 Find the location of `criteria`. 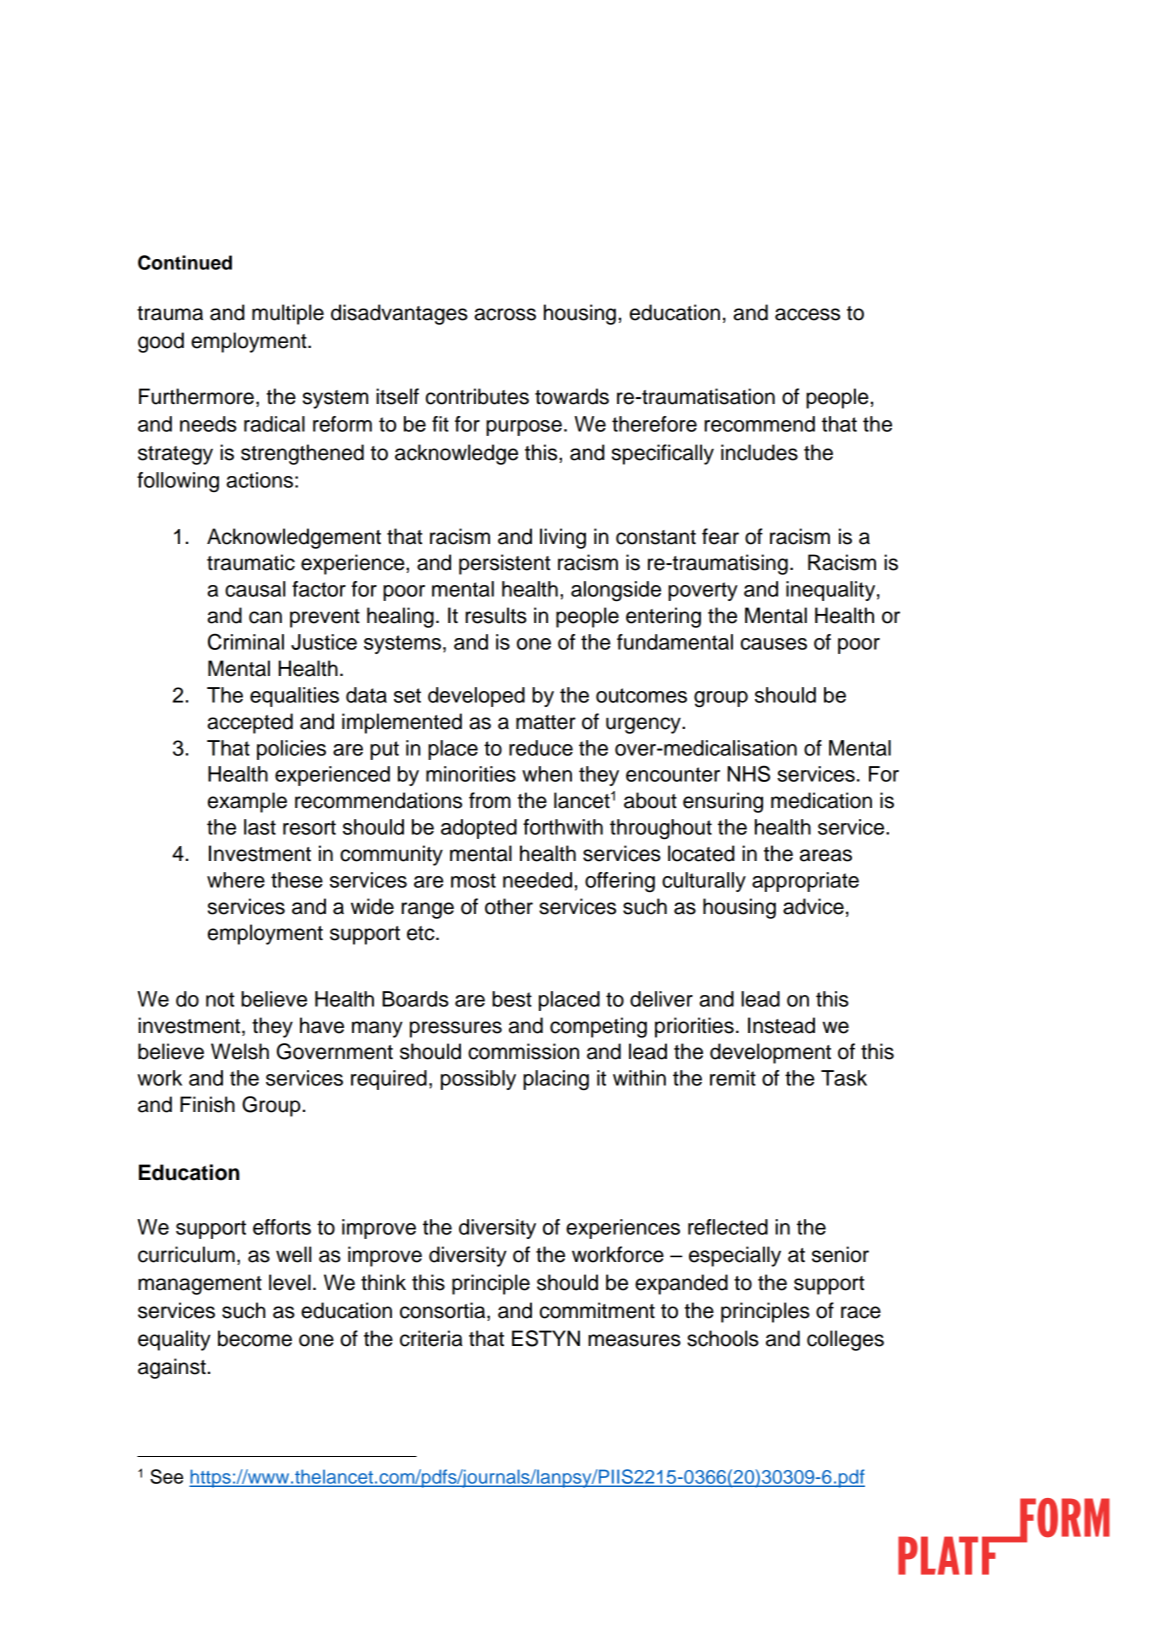

criteria is located at coordinates (431, 1338).
